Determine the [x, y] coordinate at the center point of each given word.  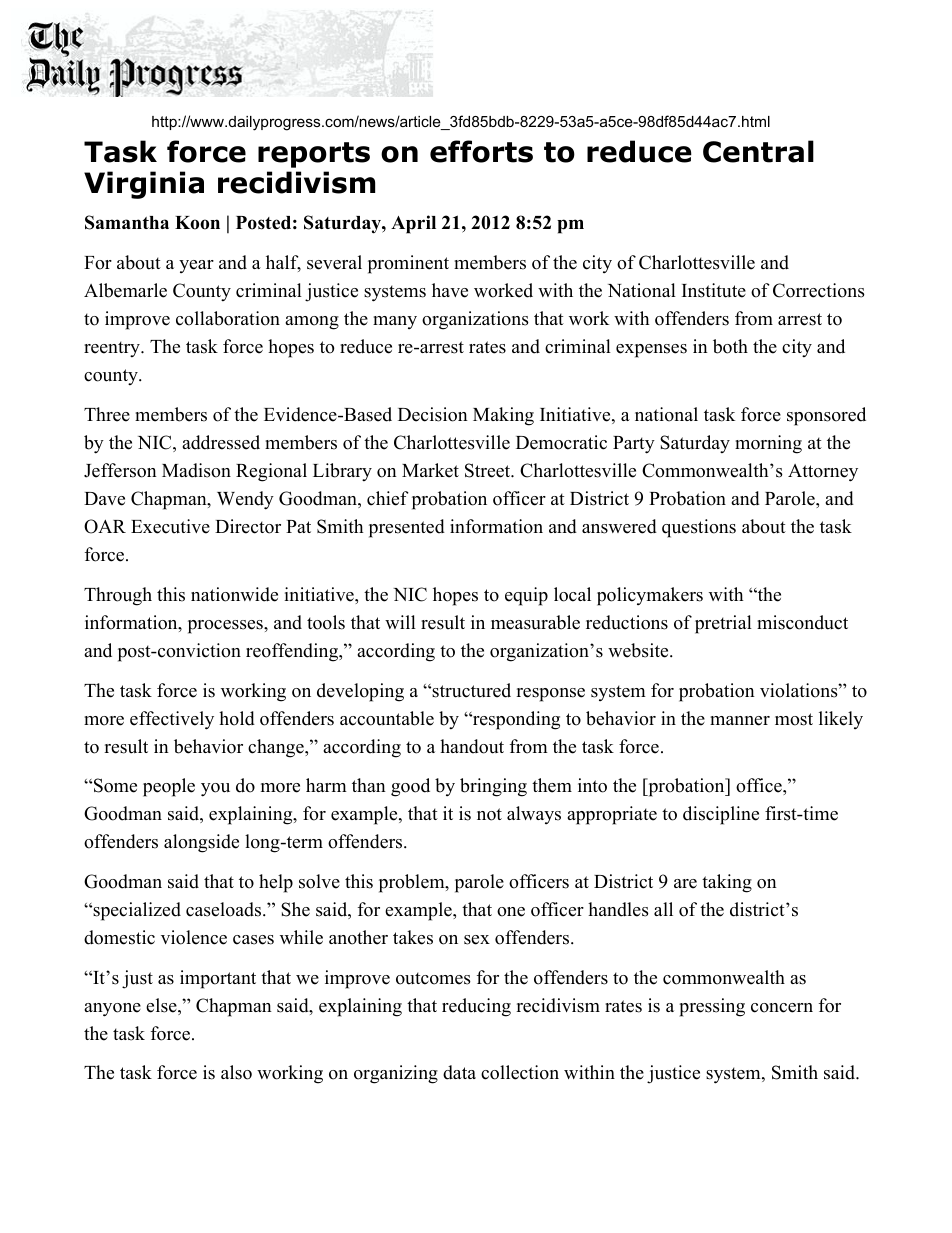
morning [768, 444]
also [236, 1072]
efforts [481, 151]
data [459, 1072]
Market [430, 470]
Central [758, 151]
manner [740, 721]
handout [472, 746]
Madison [196, 470]
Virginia [144, 185]
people [169, 787]
